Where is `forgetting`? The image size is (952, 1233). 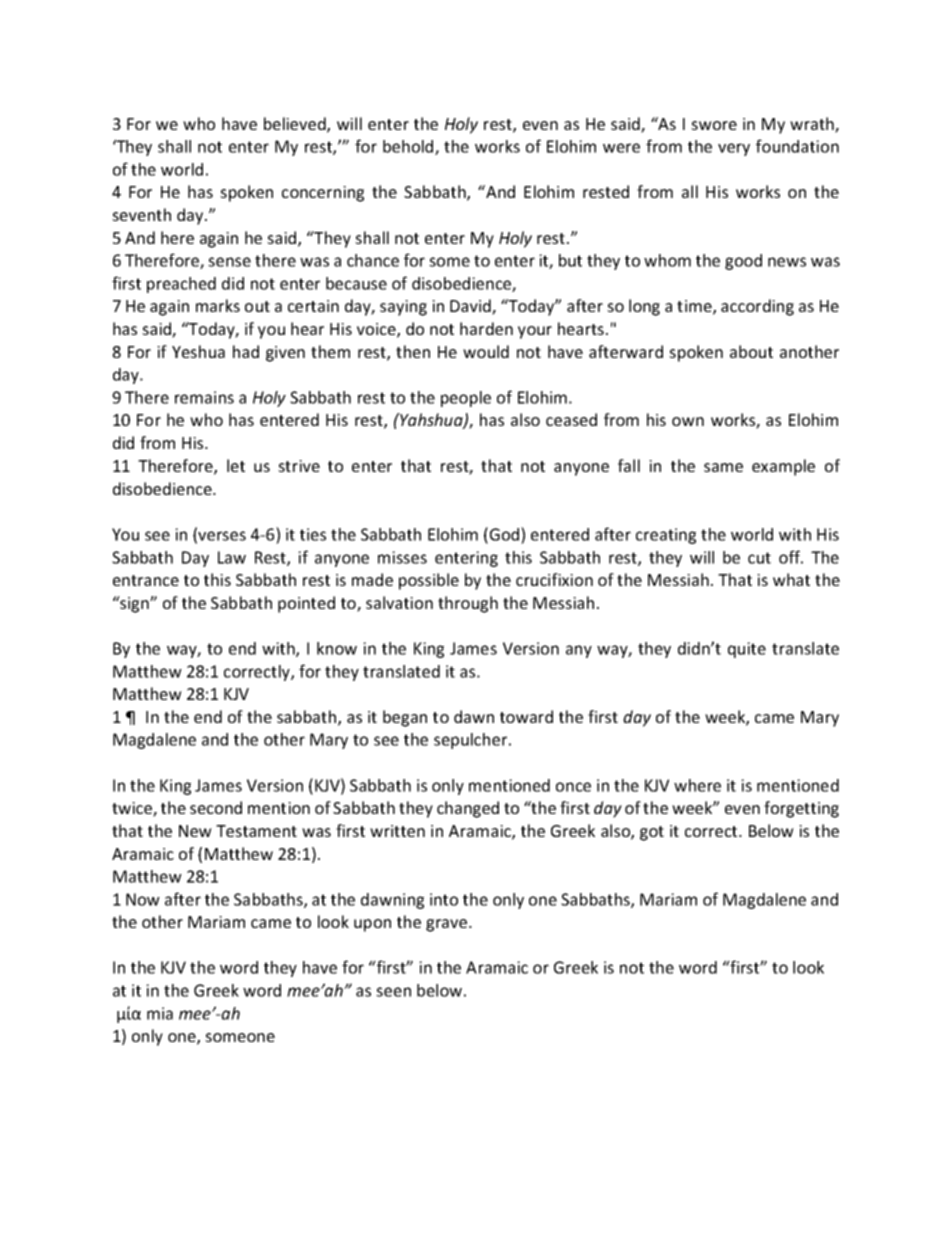 forgetting is located at coordinates (801, 809).
